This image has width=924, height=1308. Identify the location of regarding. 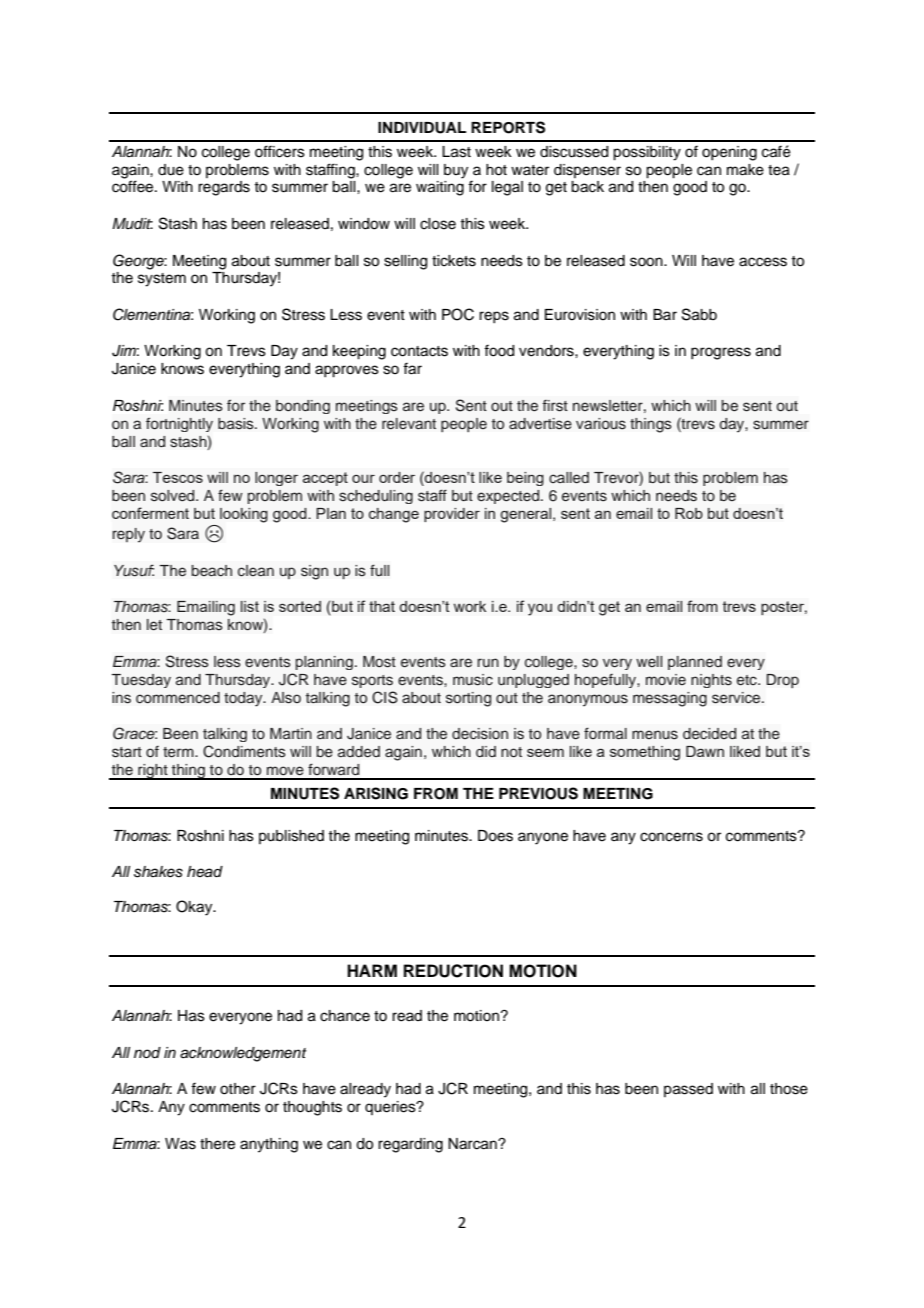
(410, 1145).
